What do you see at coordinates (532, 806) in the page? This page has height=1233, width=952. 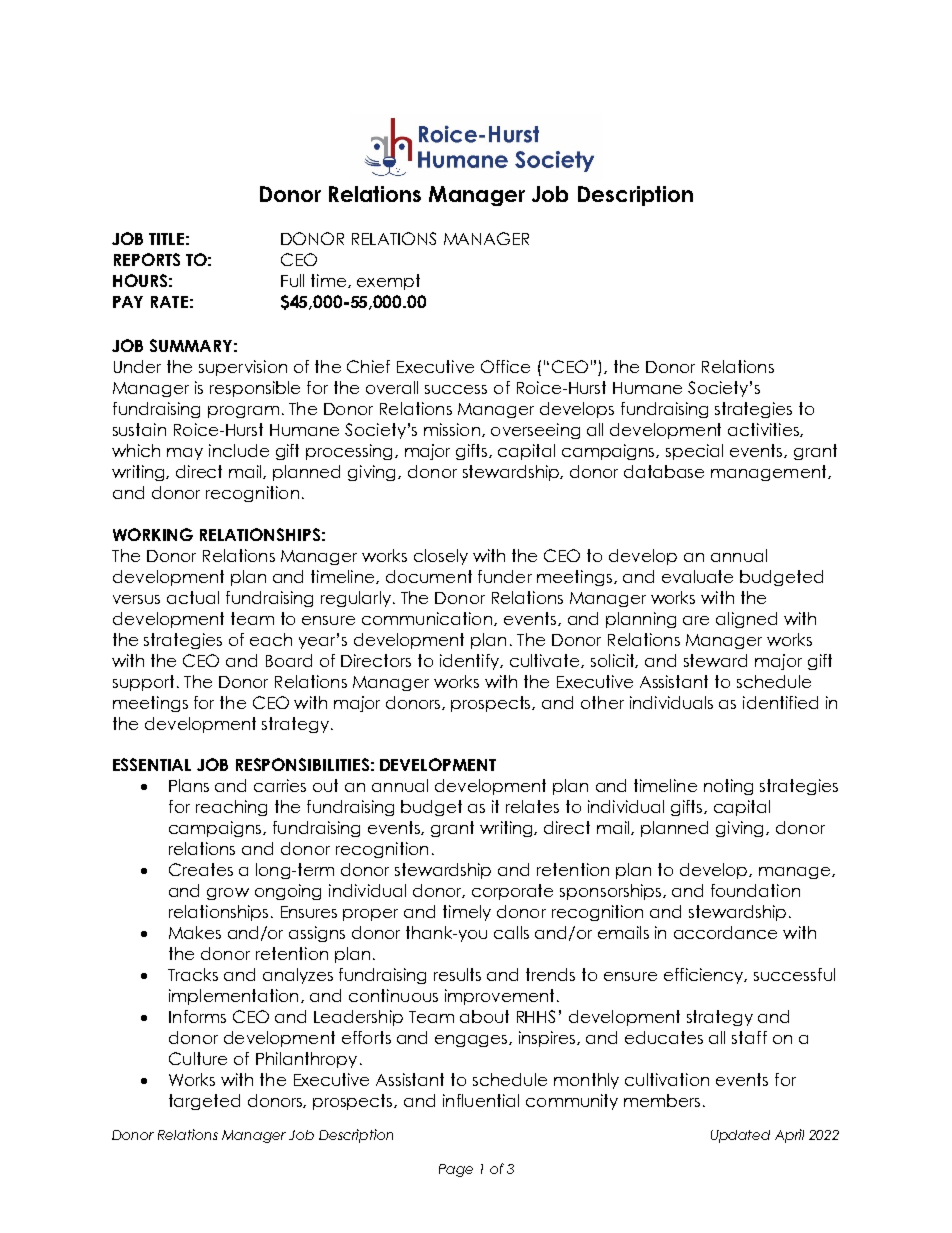 I see `relates` at bounding box center [532, 806].
